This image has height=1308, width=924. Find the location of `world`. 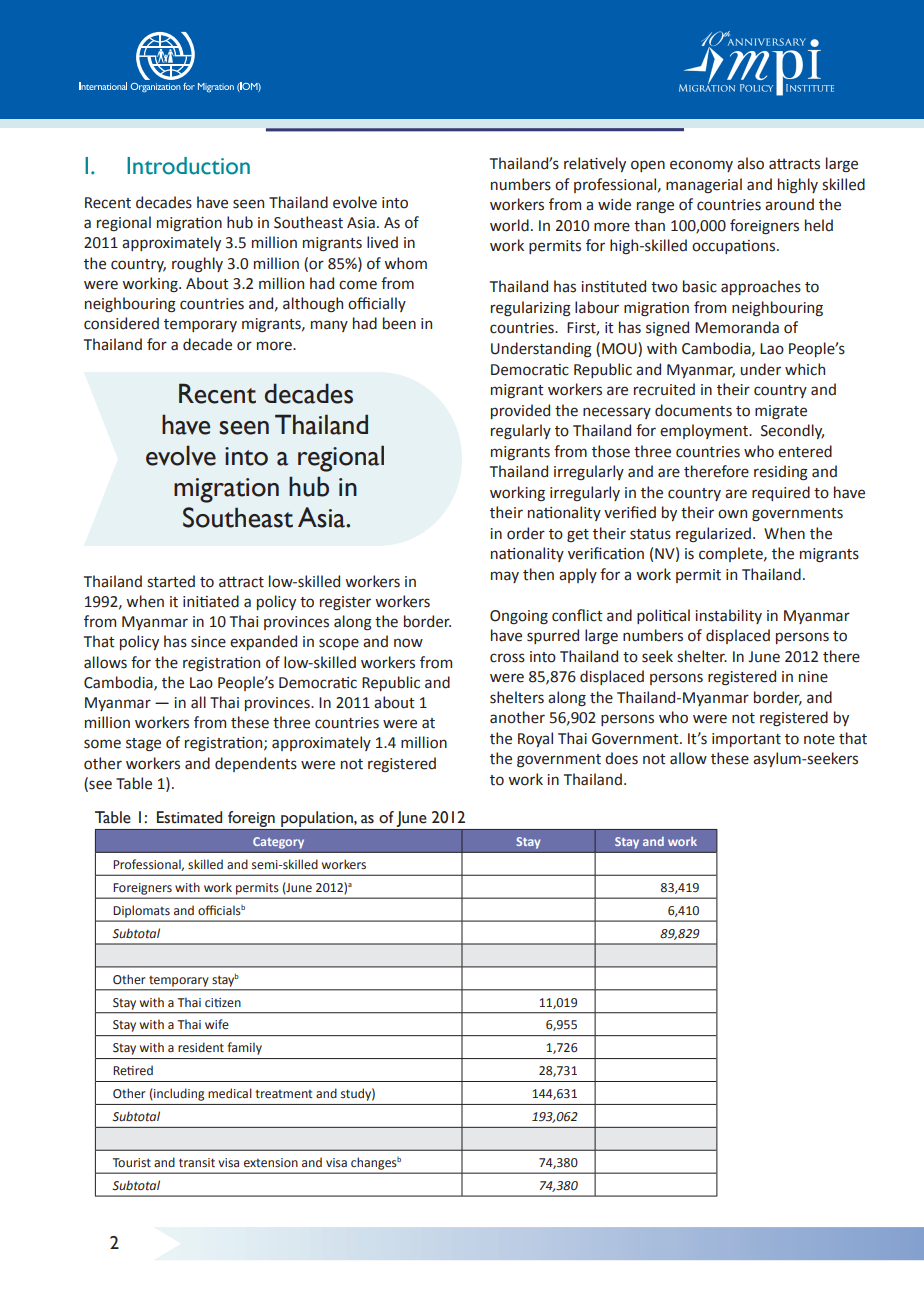

world is located at coordinates (509, 225).
